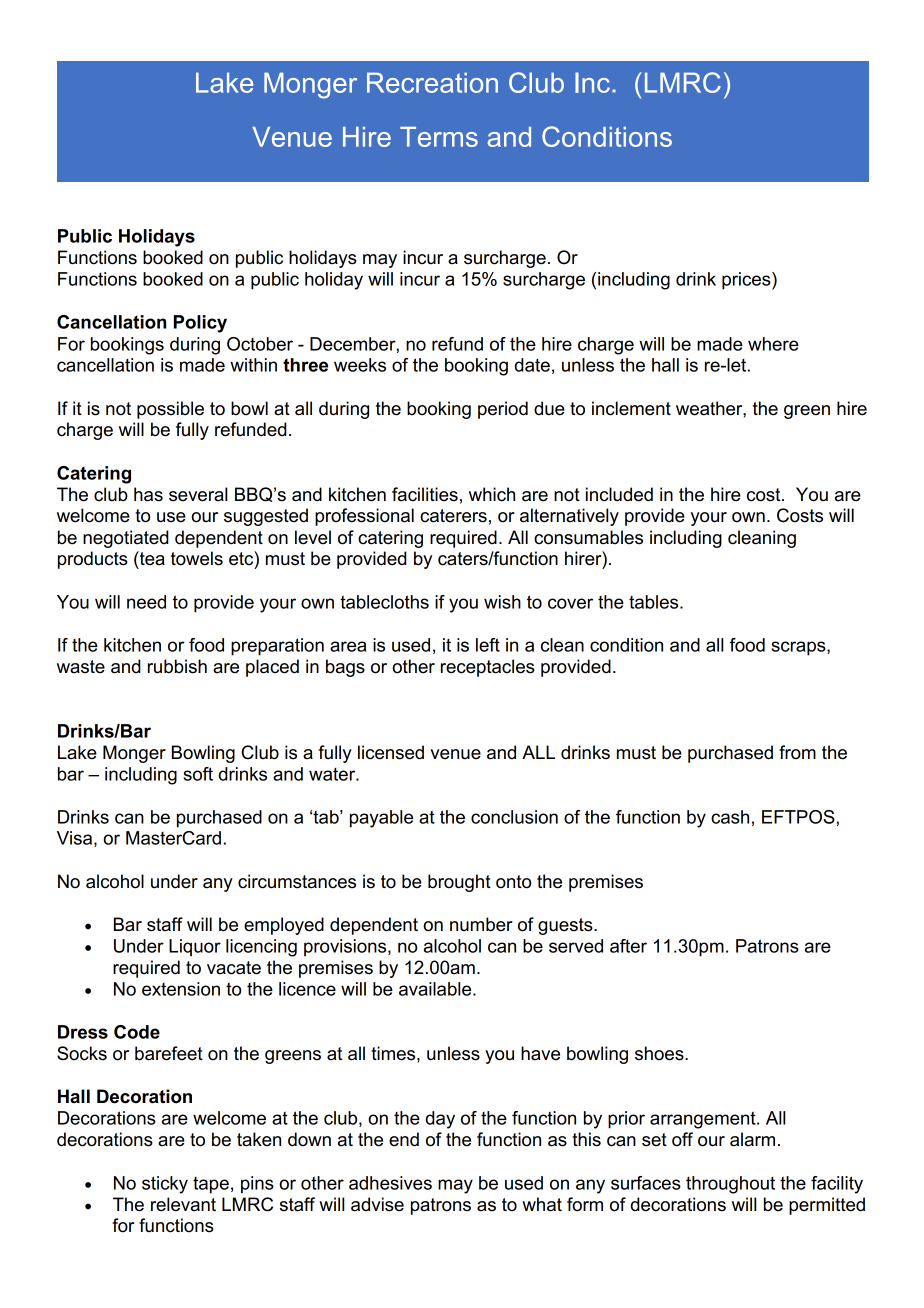 The width and height of the document is (924, 1308). What do you see at coordinates (390, 1183) in the document?
I see `adhesives` at bounding box center [390, 1183].
